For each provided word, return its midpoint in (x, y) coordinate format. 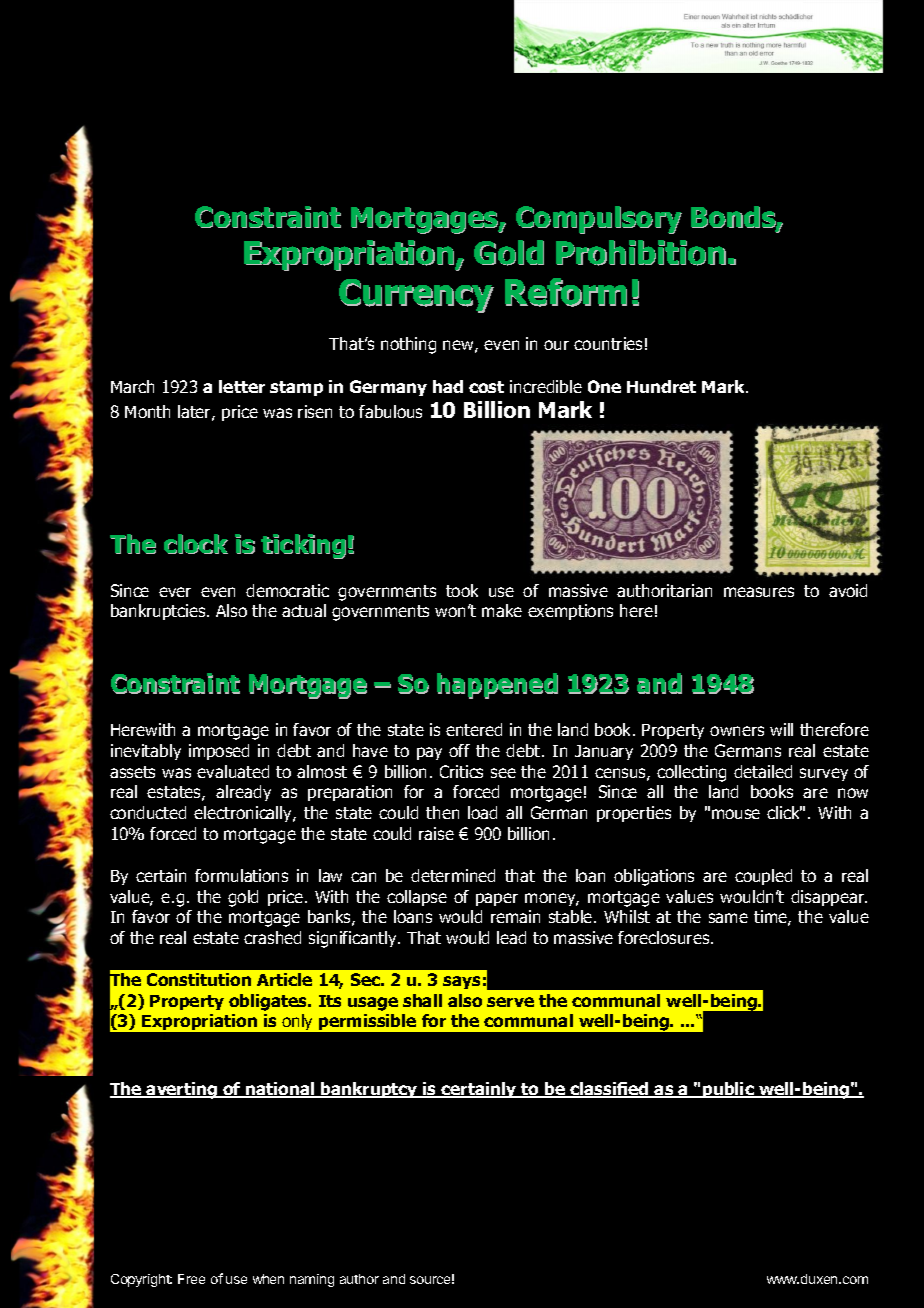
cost (486, 387)
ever (175, 592)
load (482, 812)
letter (242, 386)
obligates (269, 1002)
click (784, 812)
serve (510, 1002)
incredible (546, 386)
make (502, 610)
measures (759, 592)
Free (191, 1279)
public (728, 1090)
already (243, 793)
